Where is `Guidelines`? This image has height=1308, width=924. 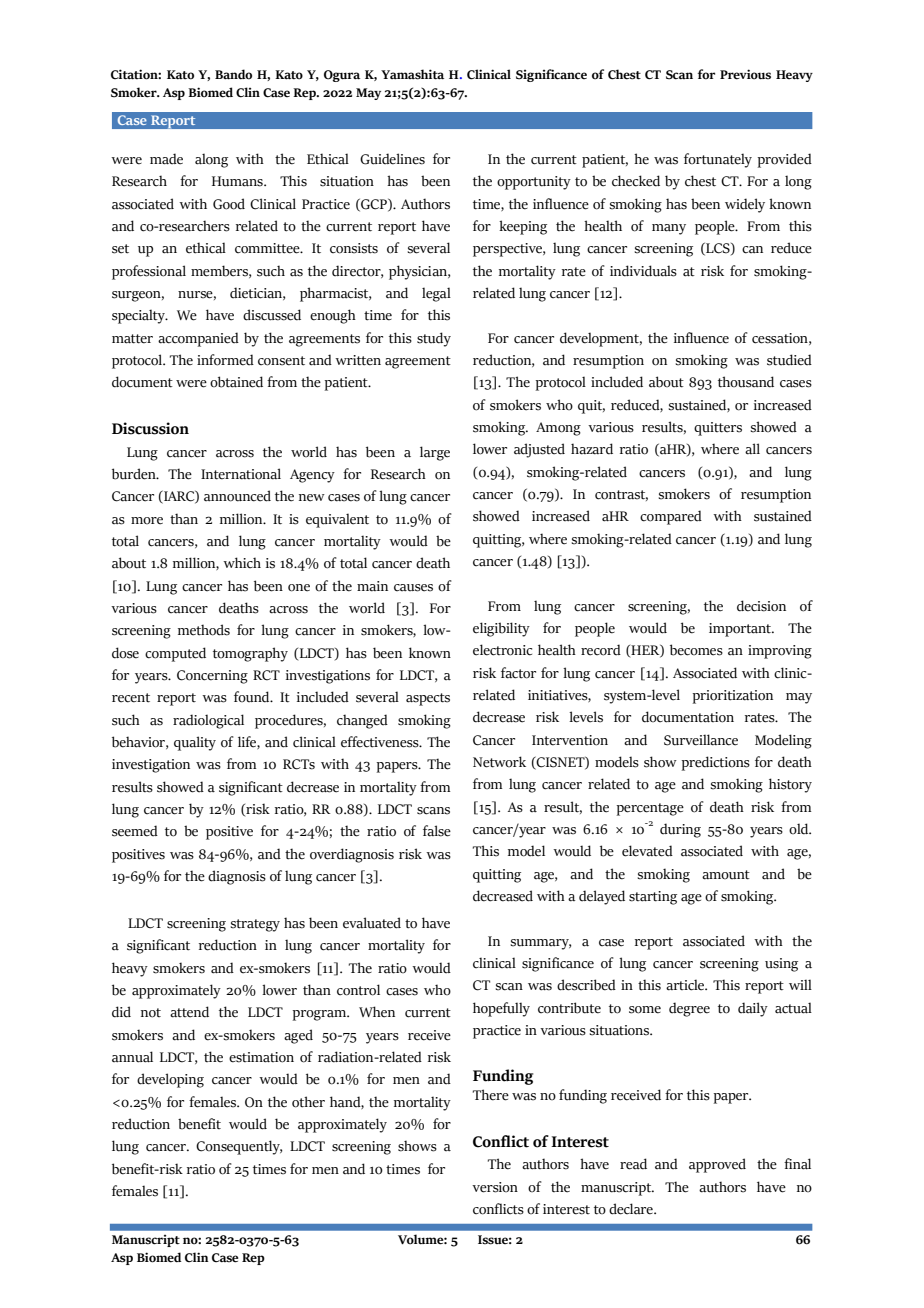
Guidelines is located at coordinates (392, 159).
